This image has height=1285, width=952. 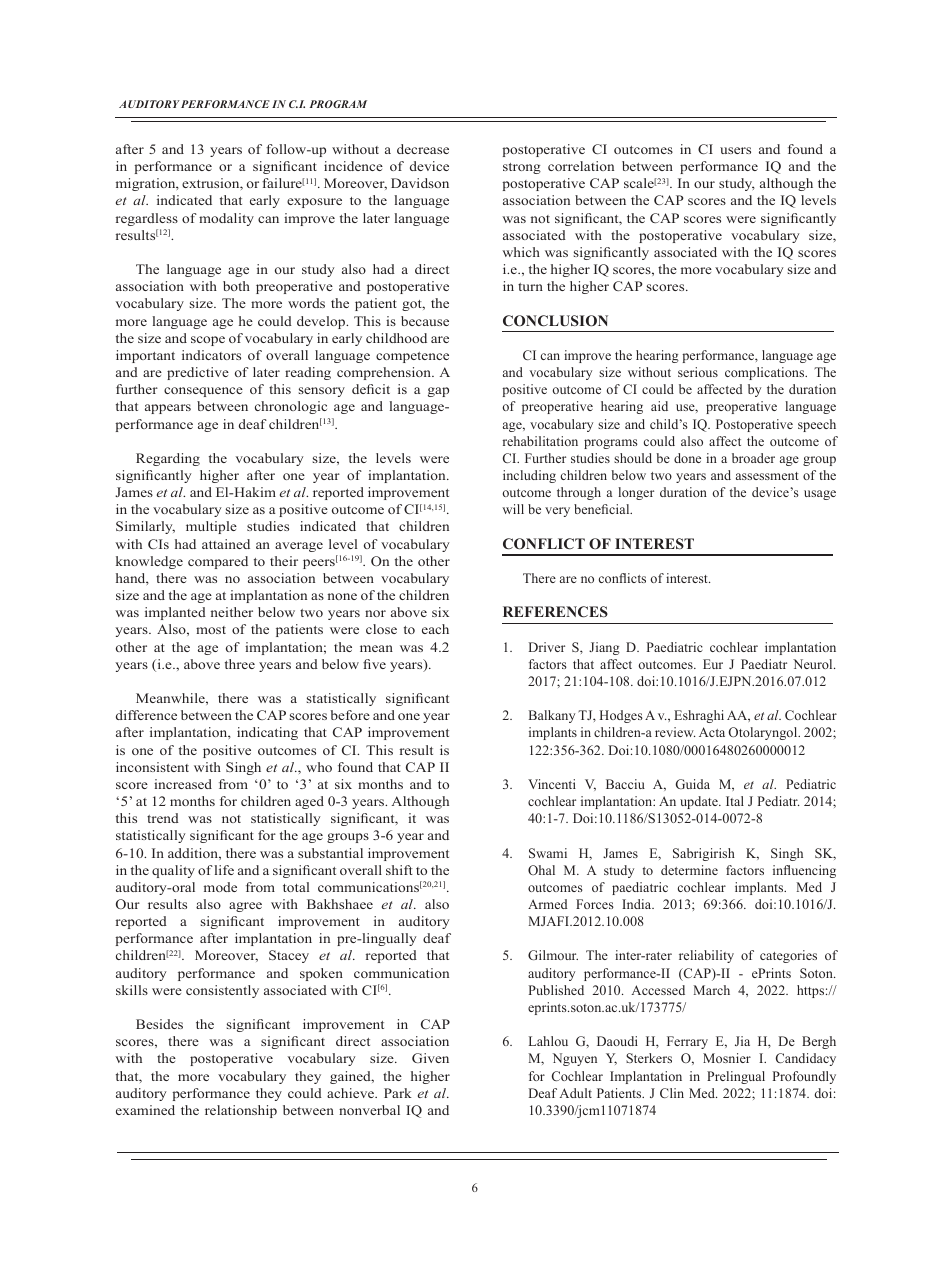 I want to click on gap, so click(x=438, y=392).
